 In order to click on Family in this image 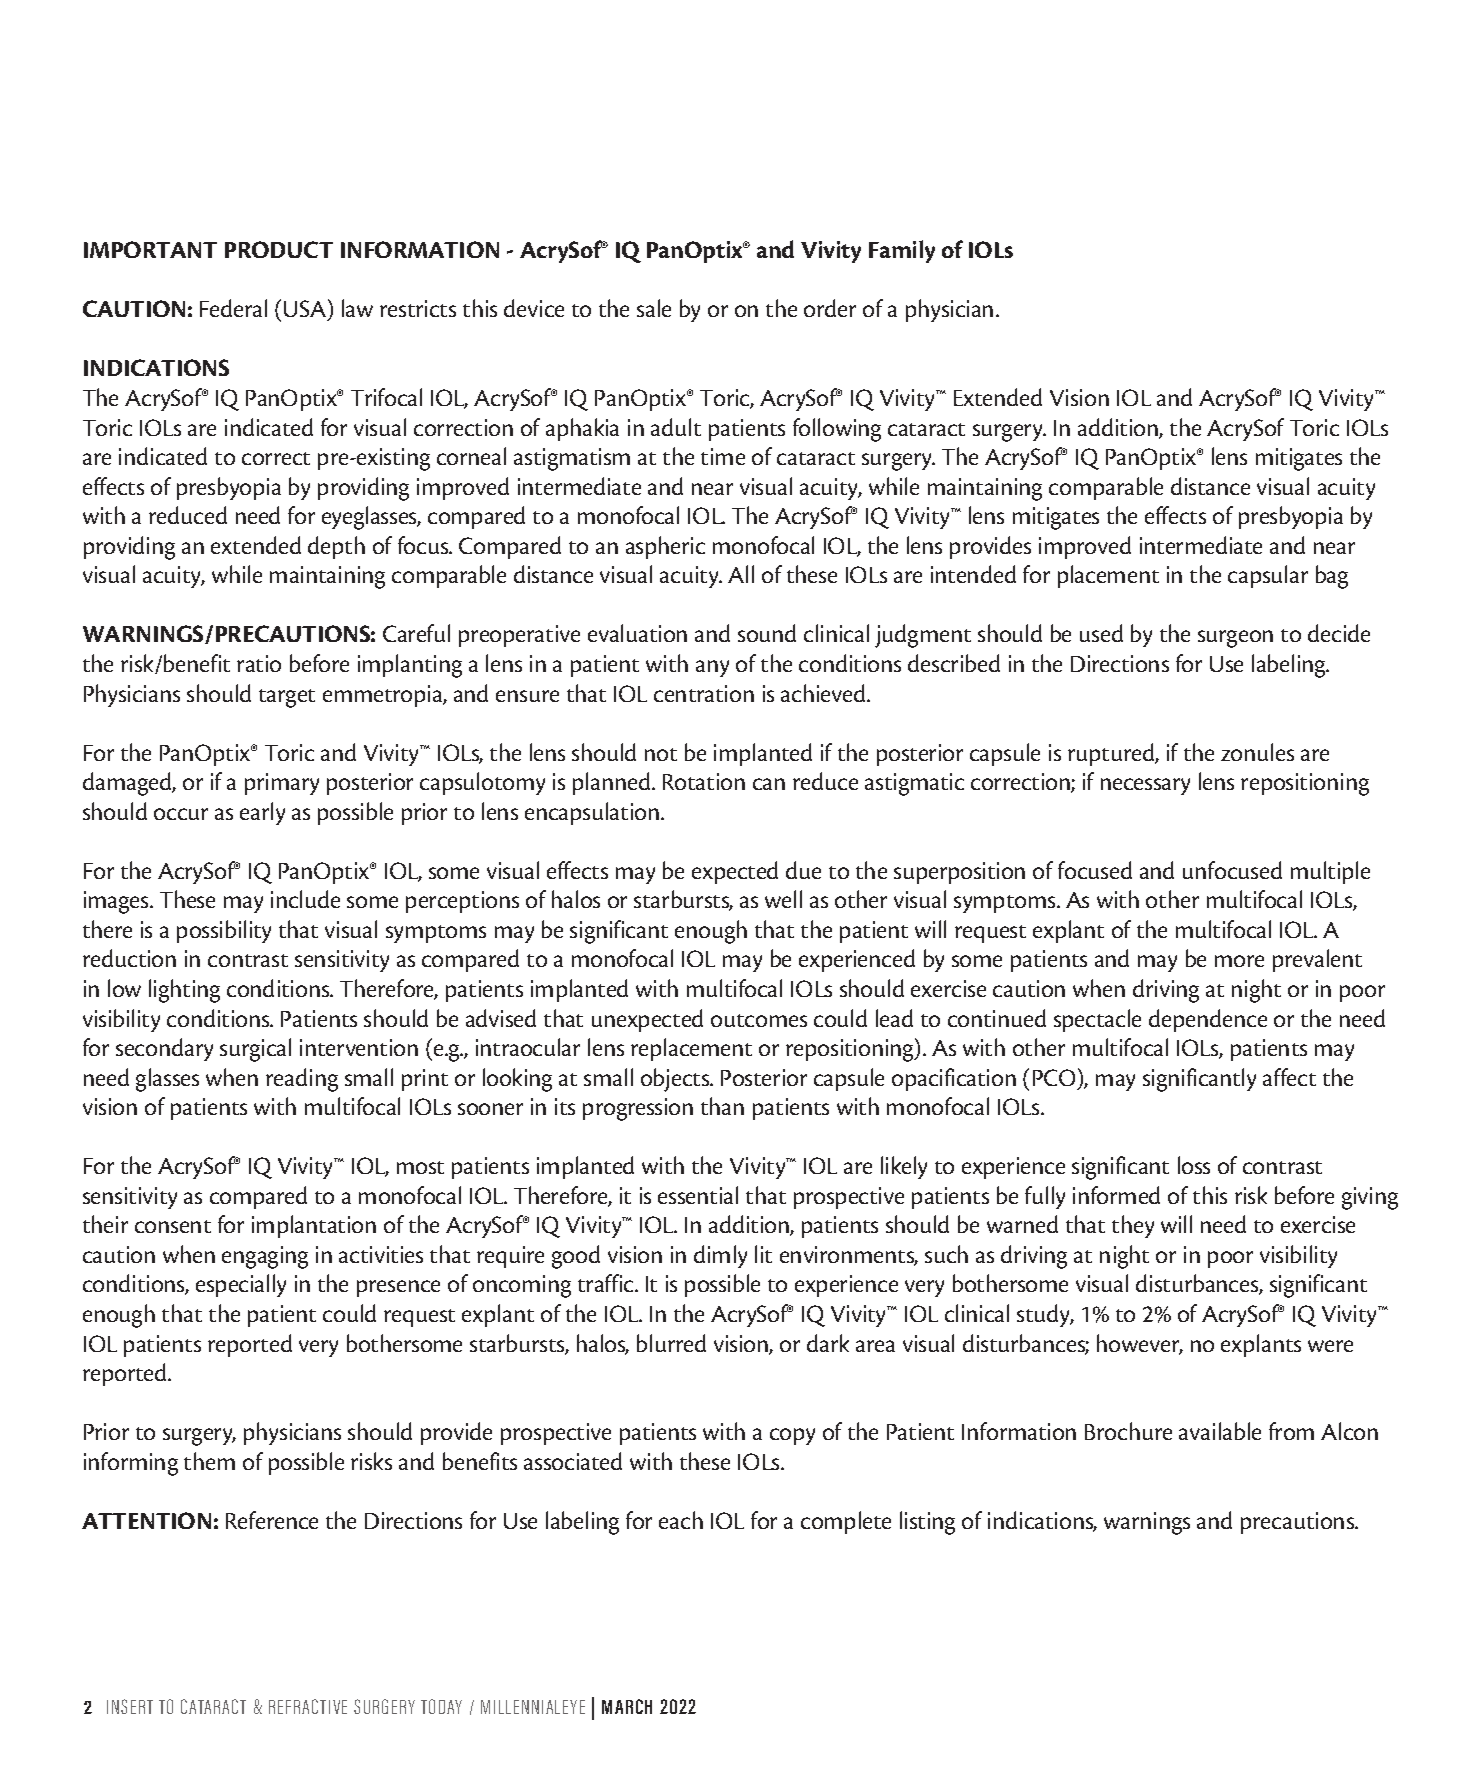, I will do `click(902, 251)`.
